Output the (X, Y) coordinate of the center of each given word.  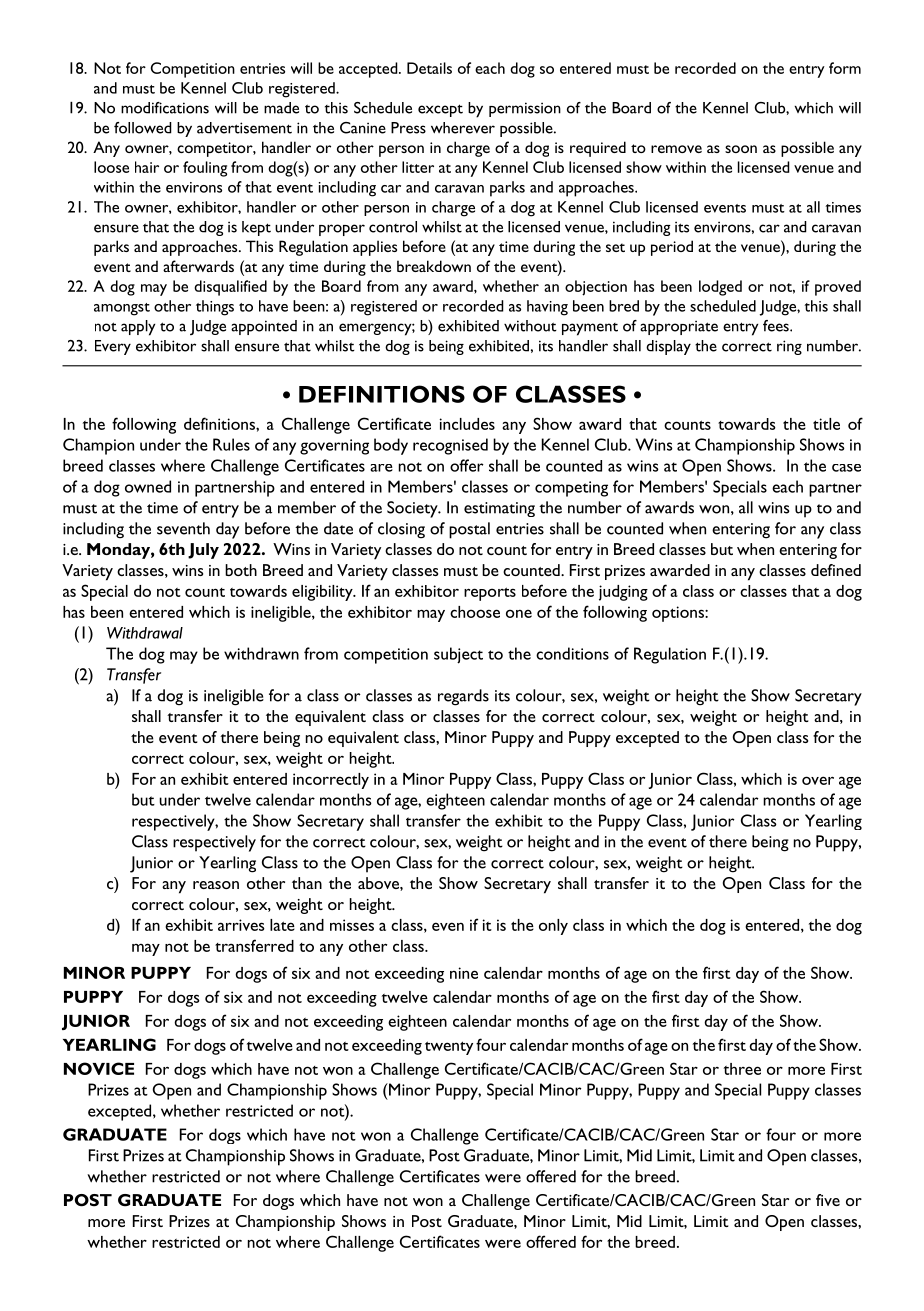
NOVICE (99, 1068)
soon (741, 149)
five (828, 1200)
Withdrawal (145, 633)
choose (475, 612)
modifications (165, 108)
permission (525, 109)
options (679, 614)
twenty (449, 1048)
